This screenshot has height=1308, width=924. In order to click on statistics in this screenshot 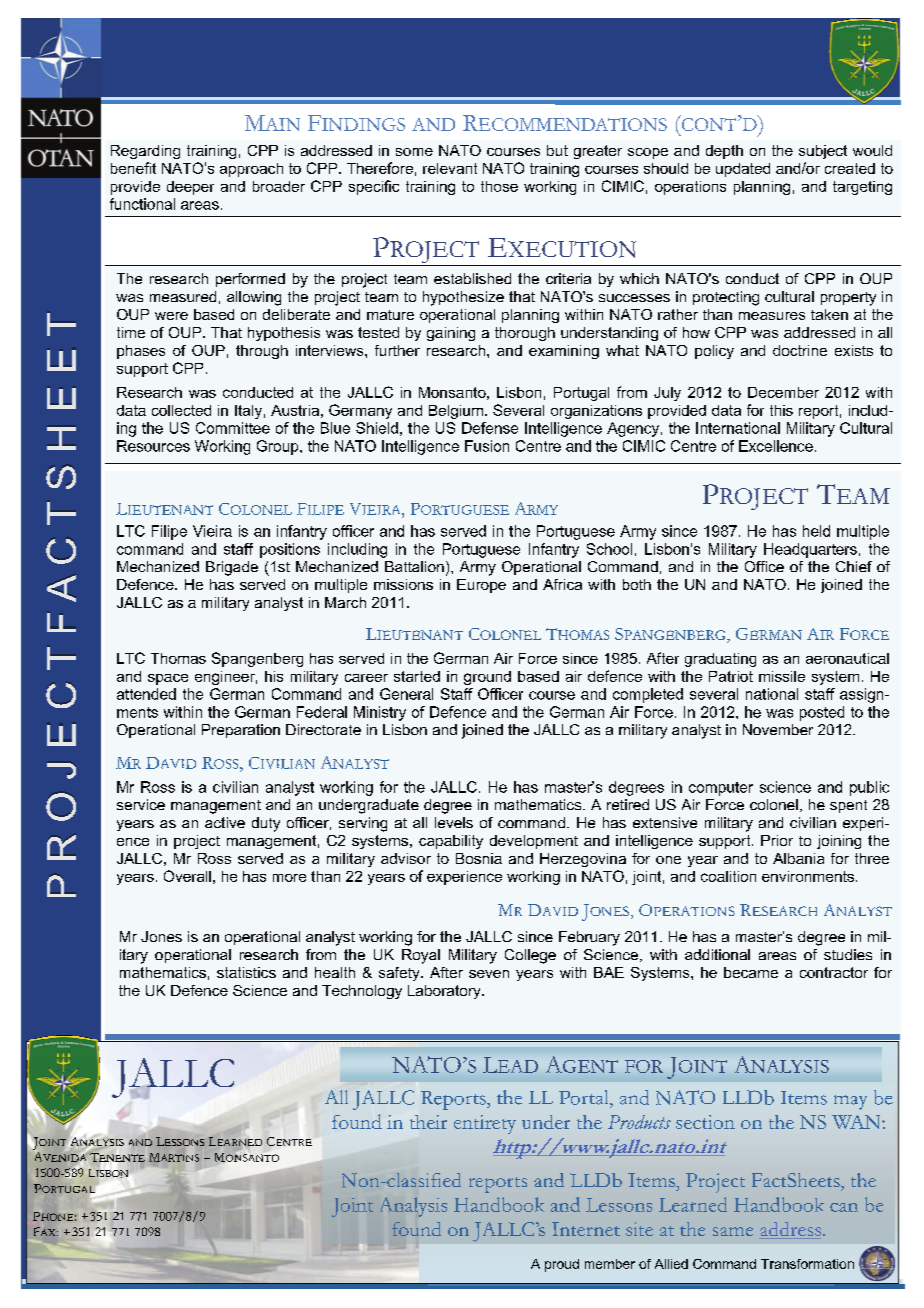, I will do `click(246, 972)`.
